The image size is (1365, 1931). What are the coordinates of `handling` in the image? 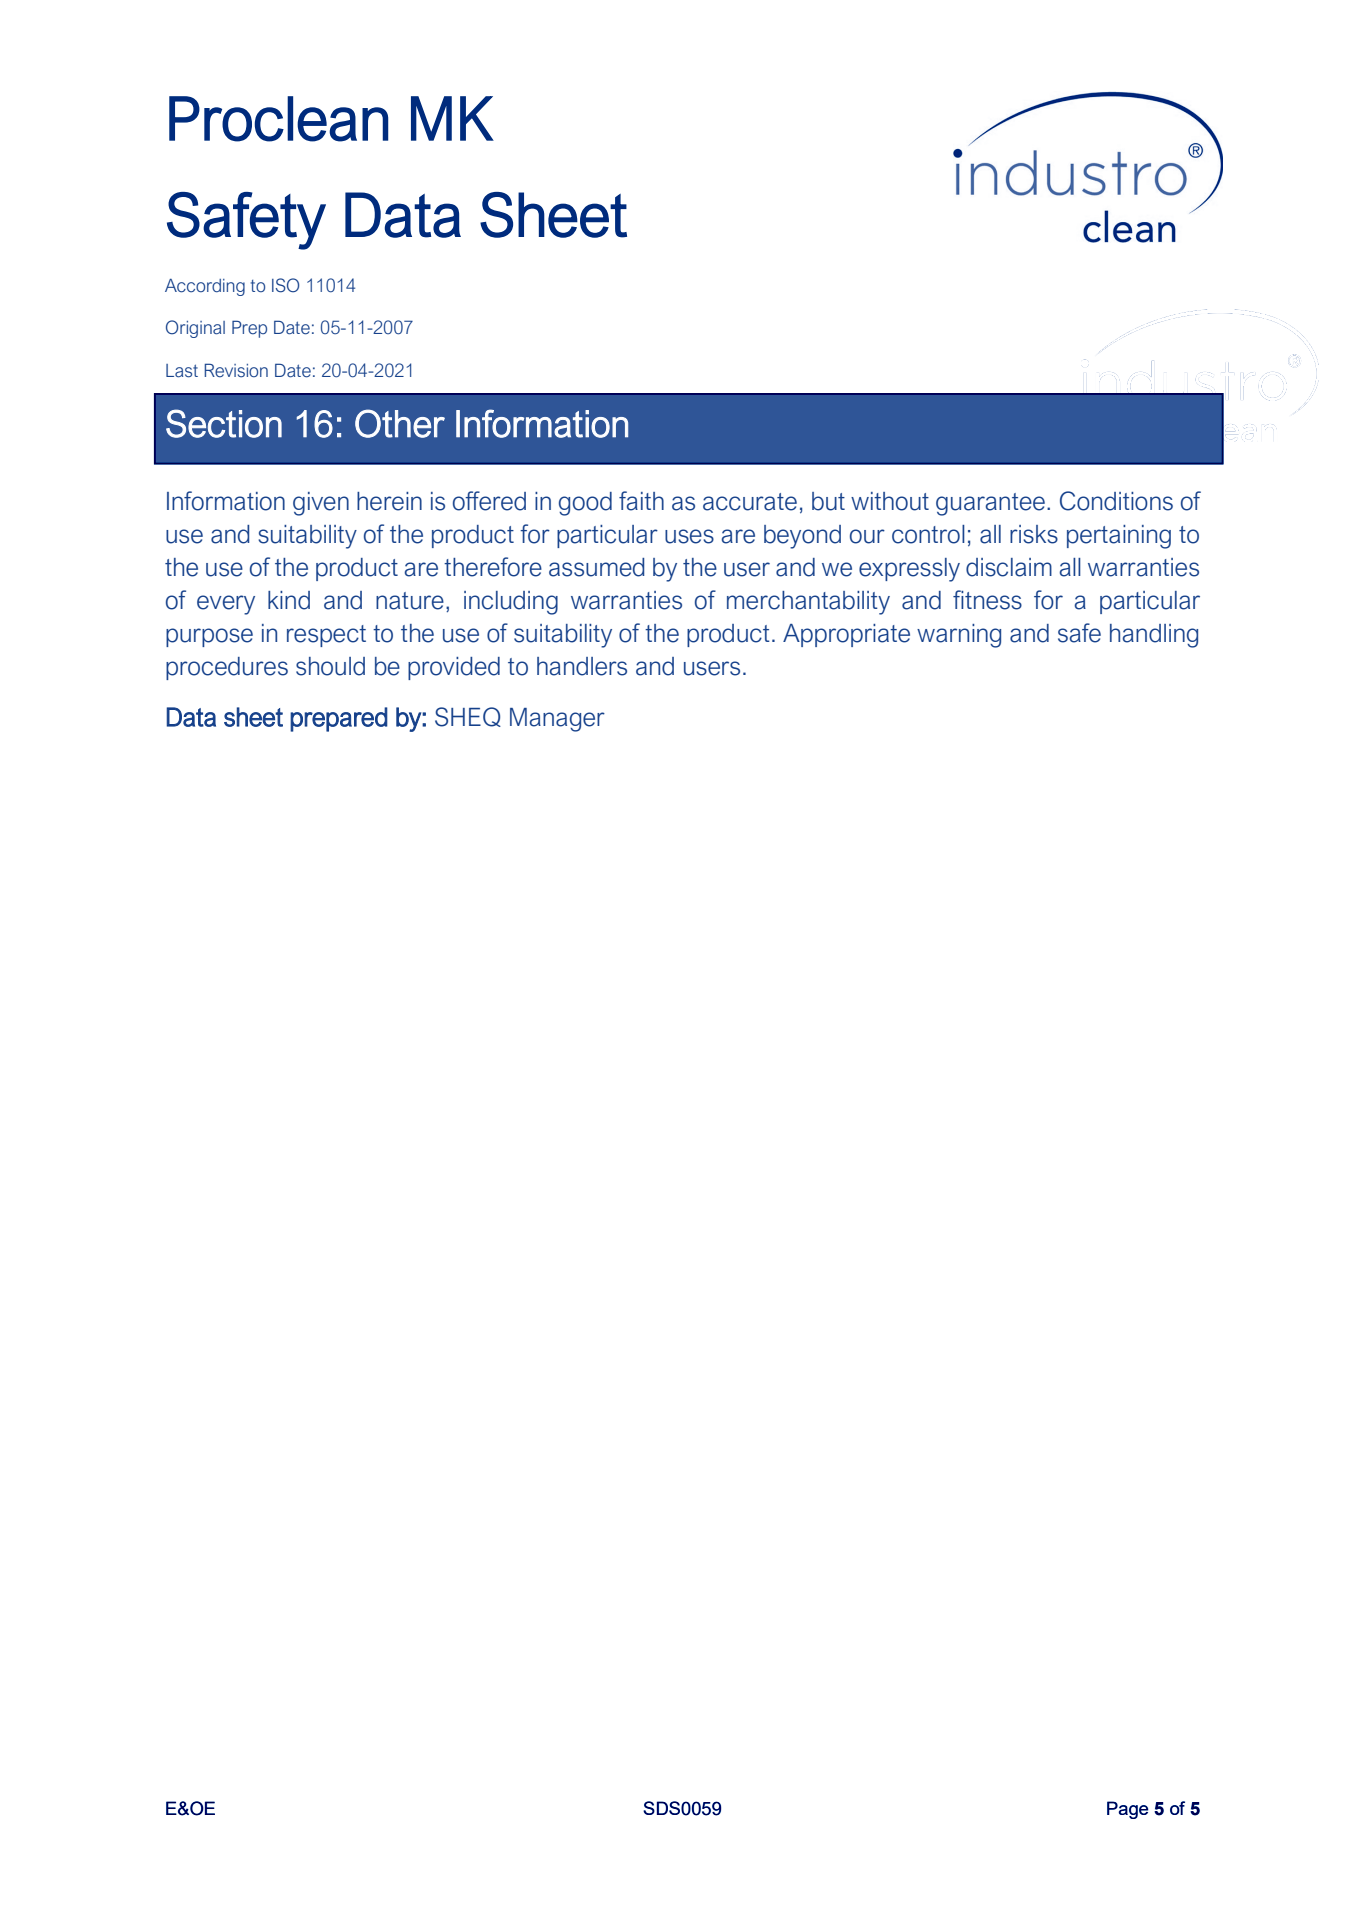 It's located at (1154, 636).
